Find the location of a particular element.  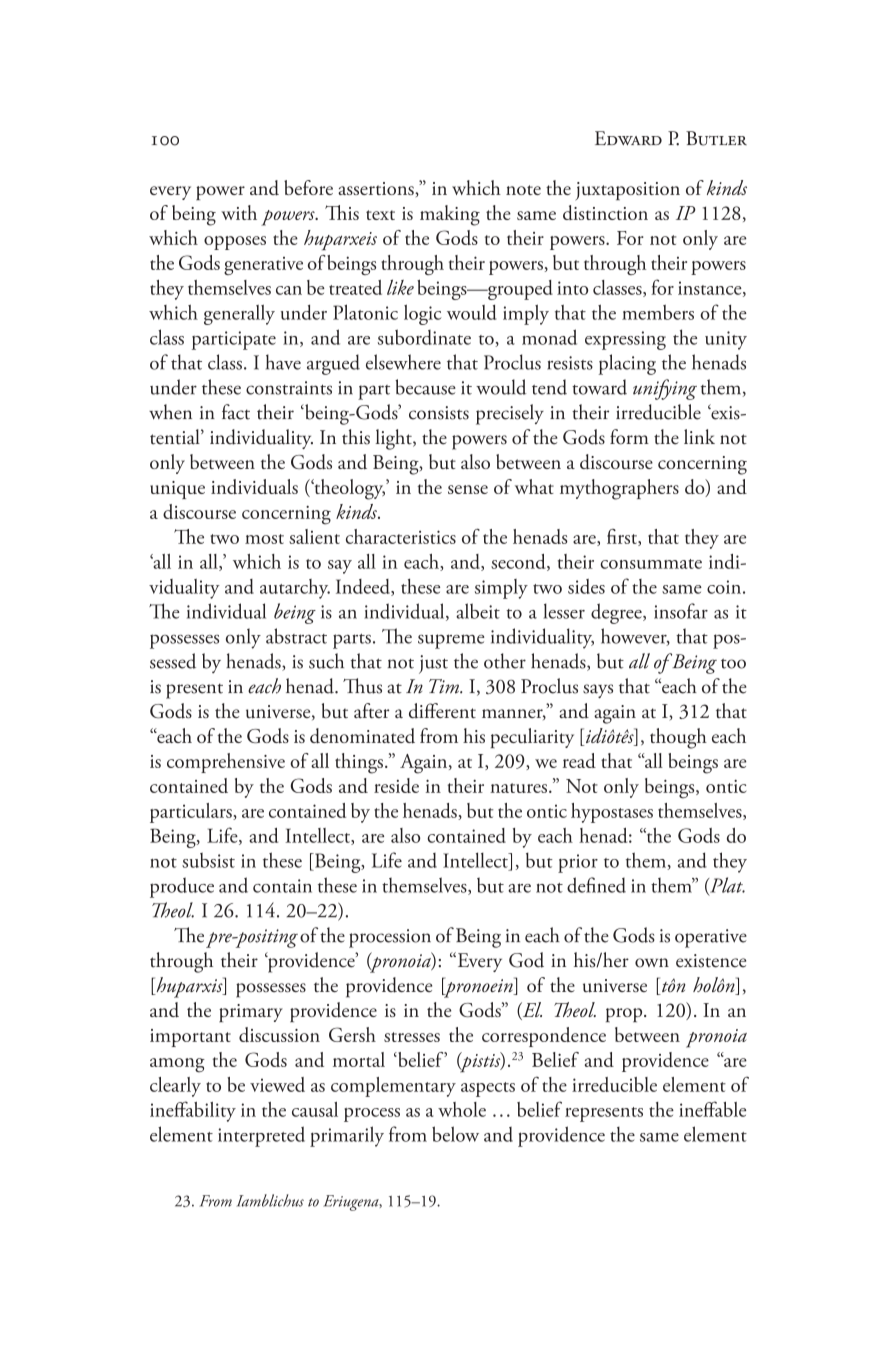

ineffable is located at coordinates (712, 1109).
